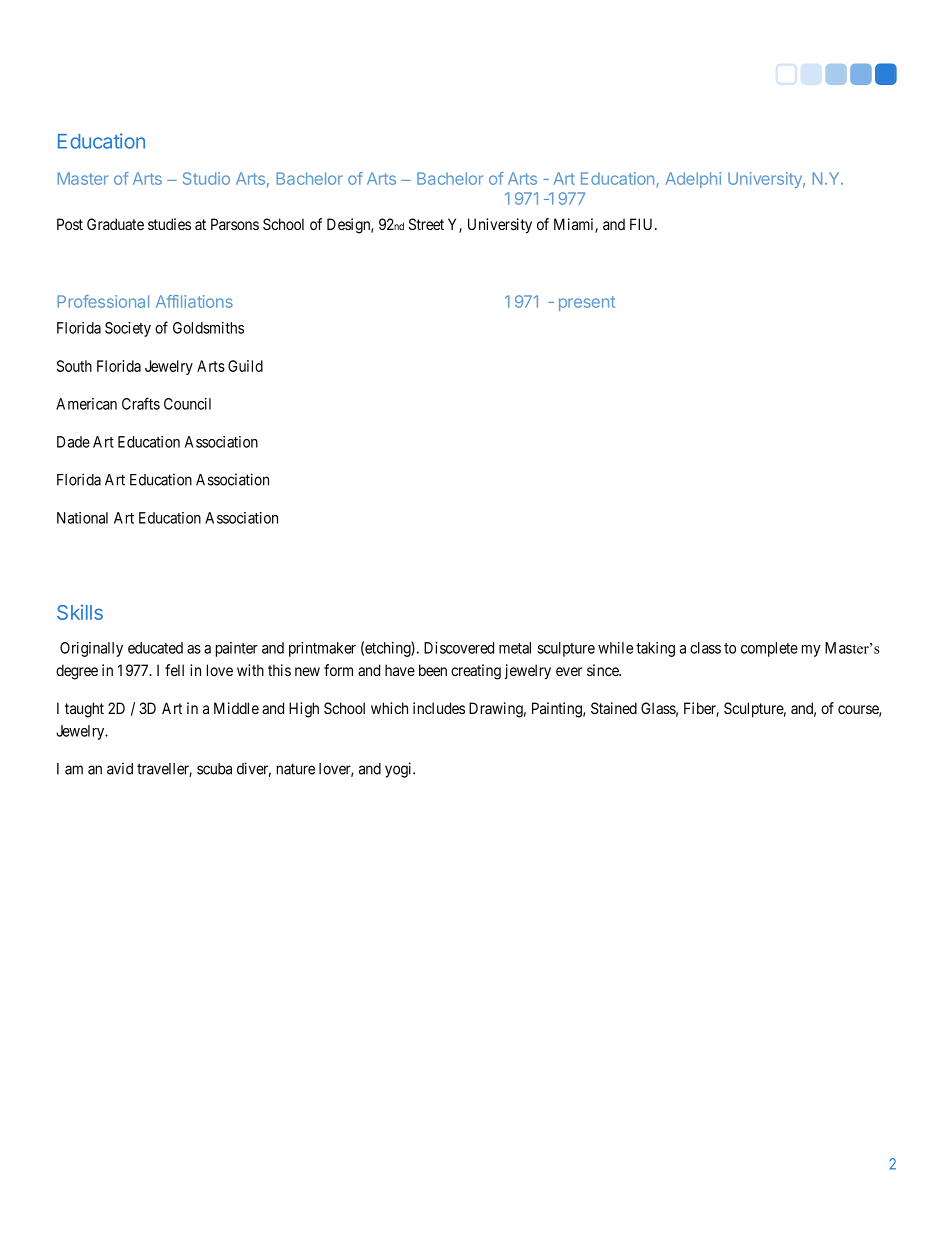 This image has height=1233, width=952. Describe the element at coordinates (439, 708) in the image. I see `includes` at that location.
